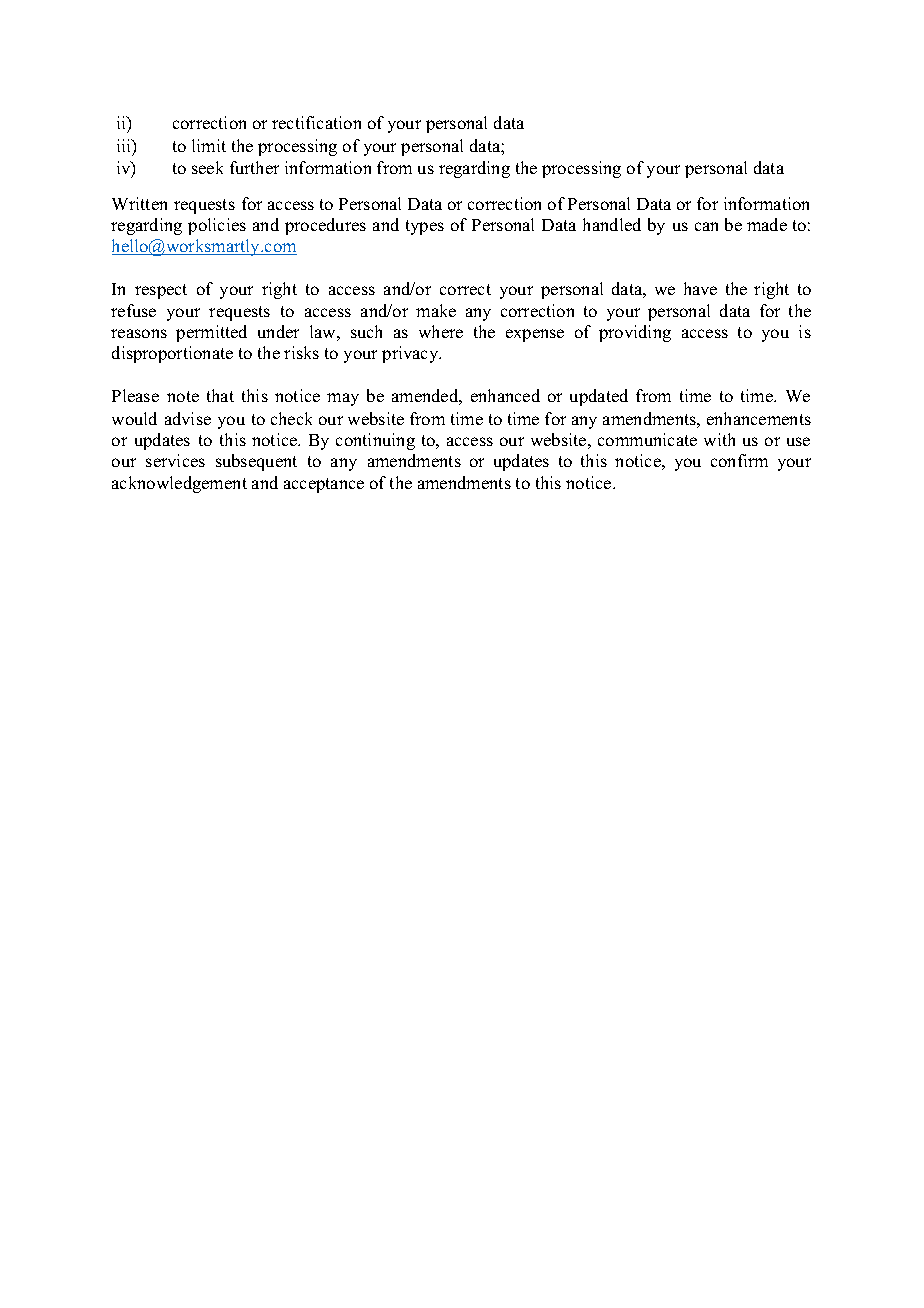  What do you see at coordinates (324, 485) in the image?
I see `acceptance` at bounding box center [324, 485].
